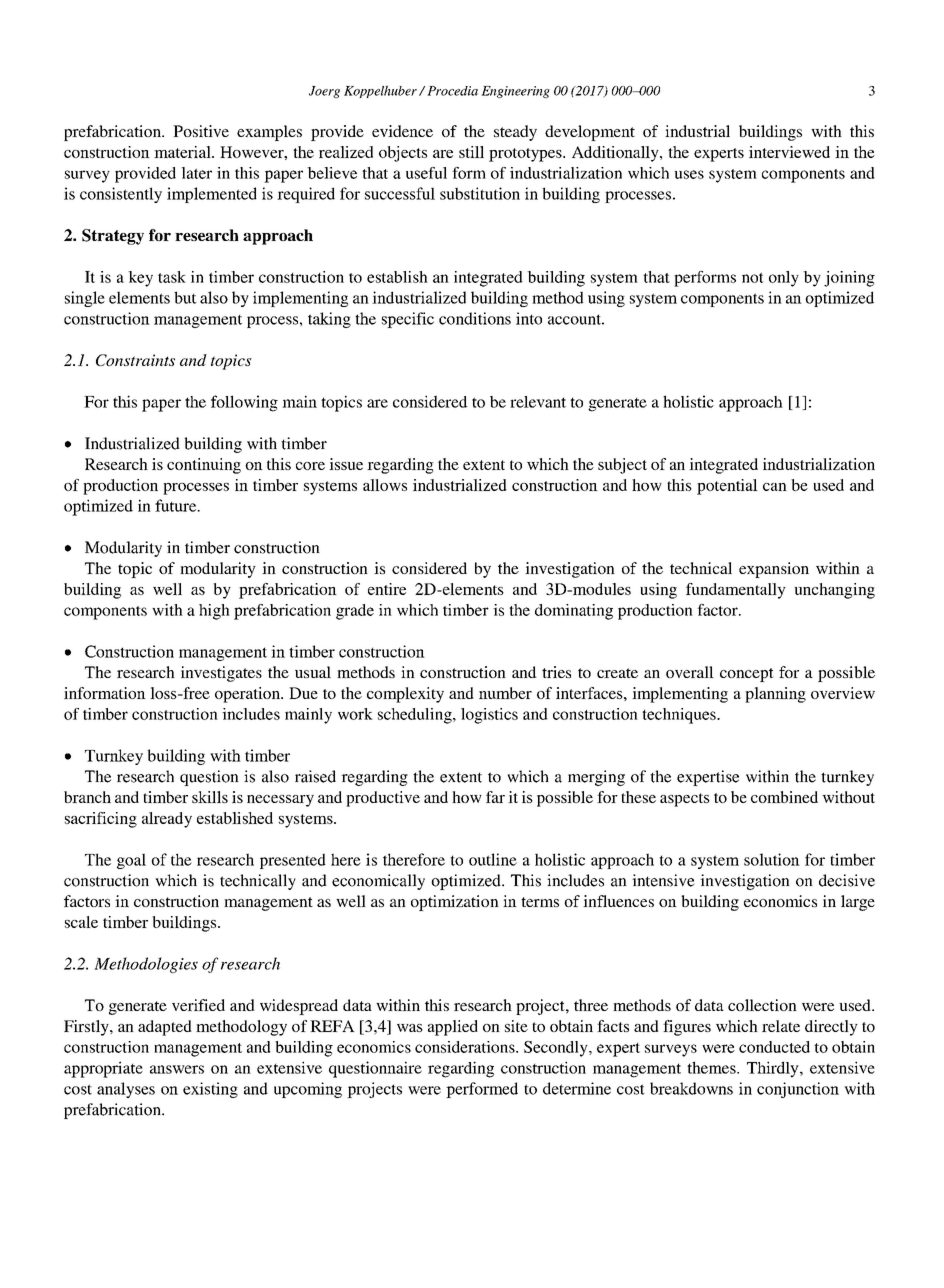 This screenshot has height=1288, width=944. Describe the element at coordinates (774, 1069) in the screenshot. I see `Thirdly` at that location.
